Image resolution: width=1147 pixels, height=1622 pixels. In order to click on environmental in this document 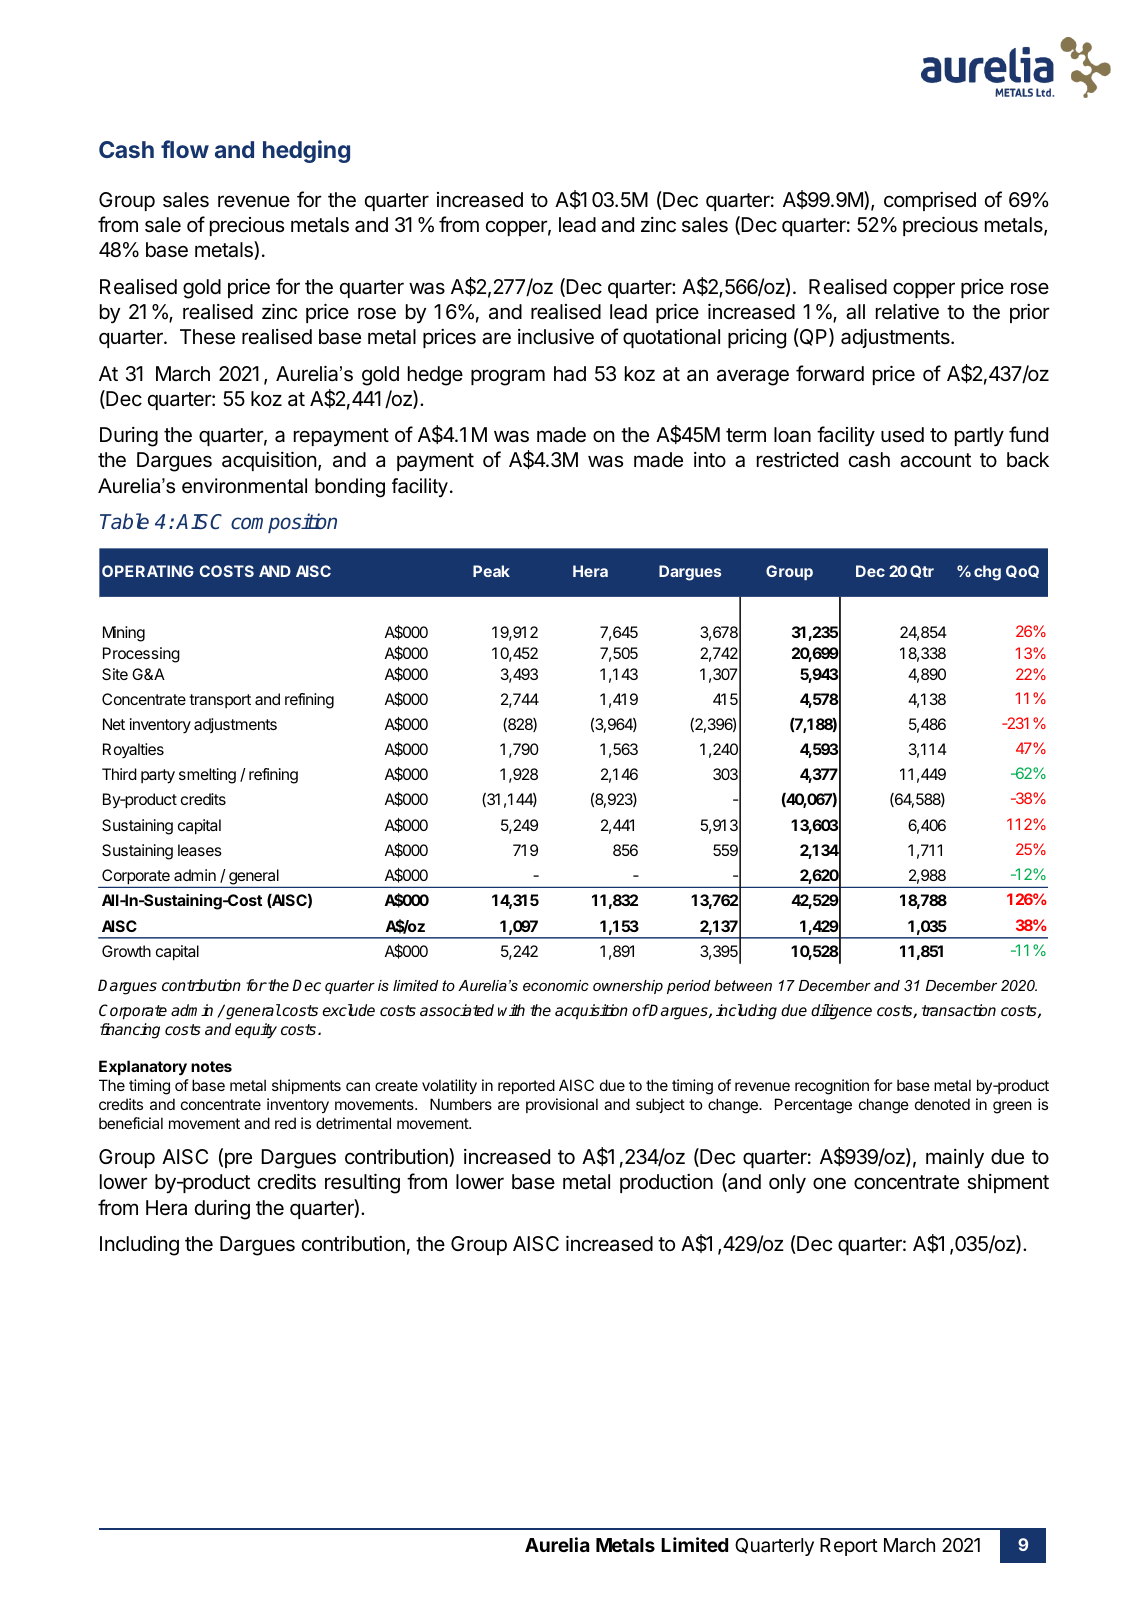, I will do `click(244, 486)`.
